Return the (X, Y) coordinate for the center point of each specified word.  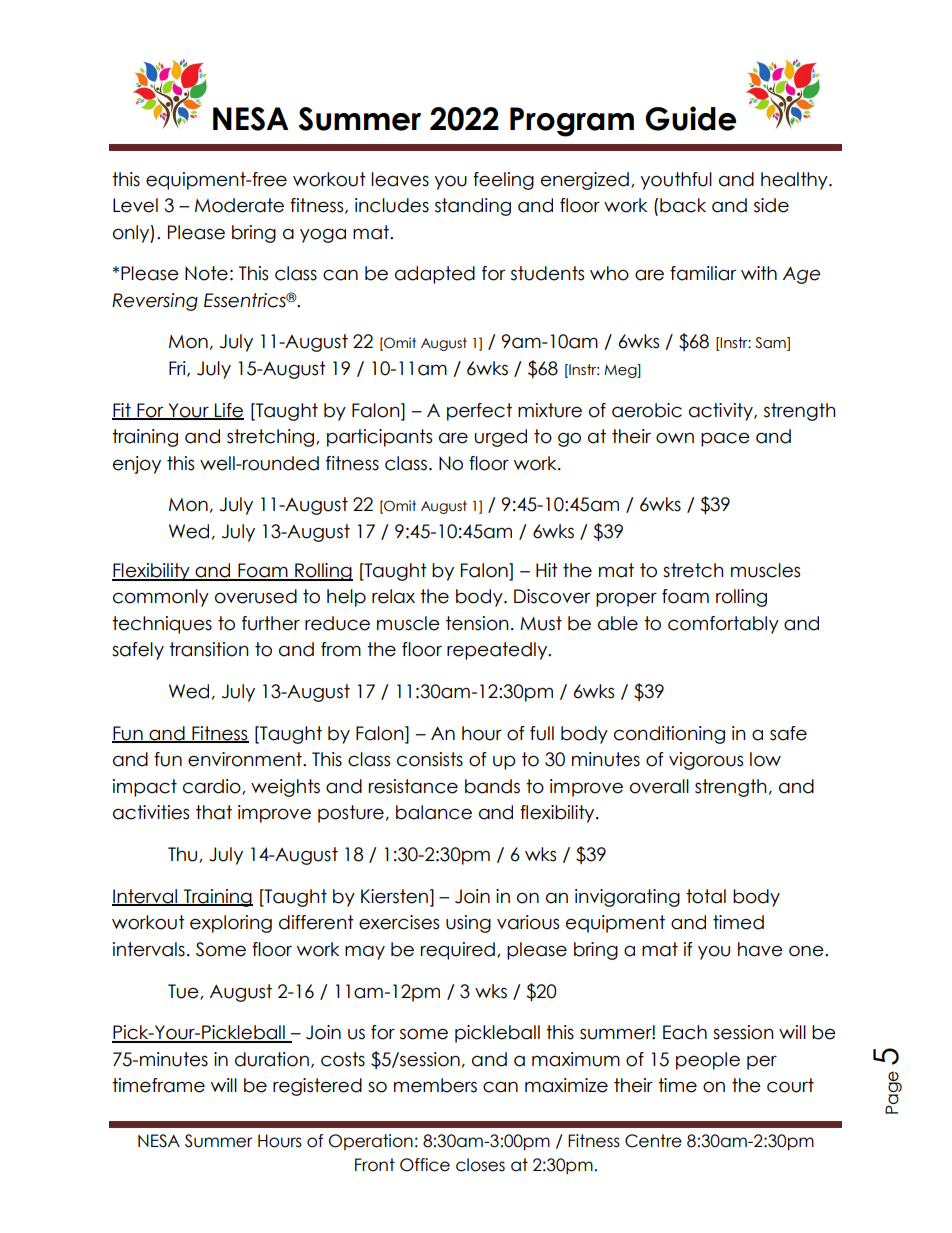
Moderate (239, 205)
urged (500, 438)
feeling (503, 181)
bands (492, 786)
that (214, 812)
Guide (690, 118)
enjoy (137, 465)
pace (725, 439)
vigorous (706, 761)
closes (480, 1165)
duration (272, 1059)
